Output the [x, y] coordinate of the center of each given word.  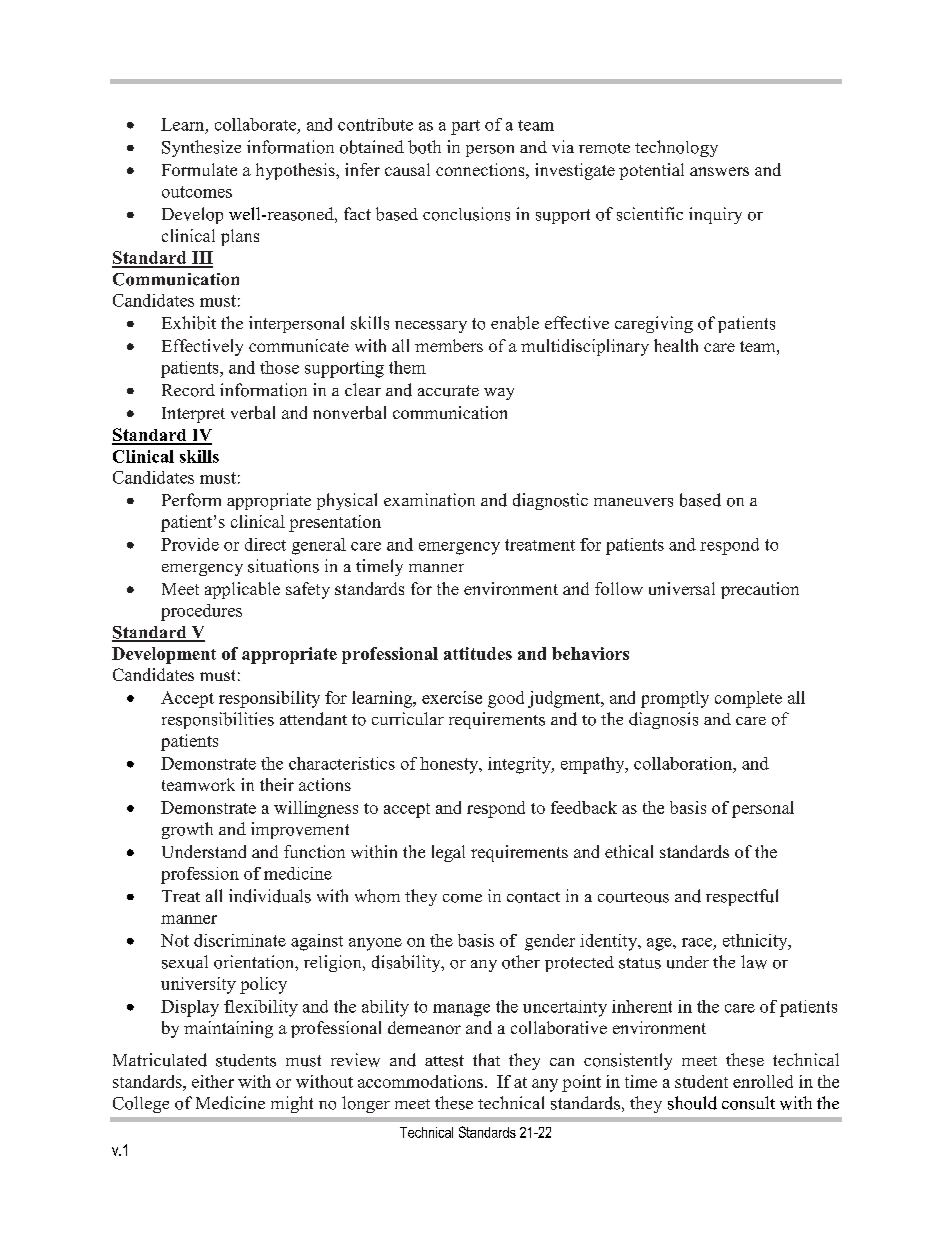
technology [676, 148]
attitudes [478, 653]
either [213, 1081]
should [692, 1103]
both [424, 147]
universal [682, 588]
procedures [201, 612]
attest [444, 1061]
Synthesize [201, 148]
